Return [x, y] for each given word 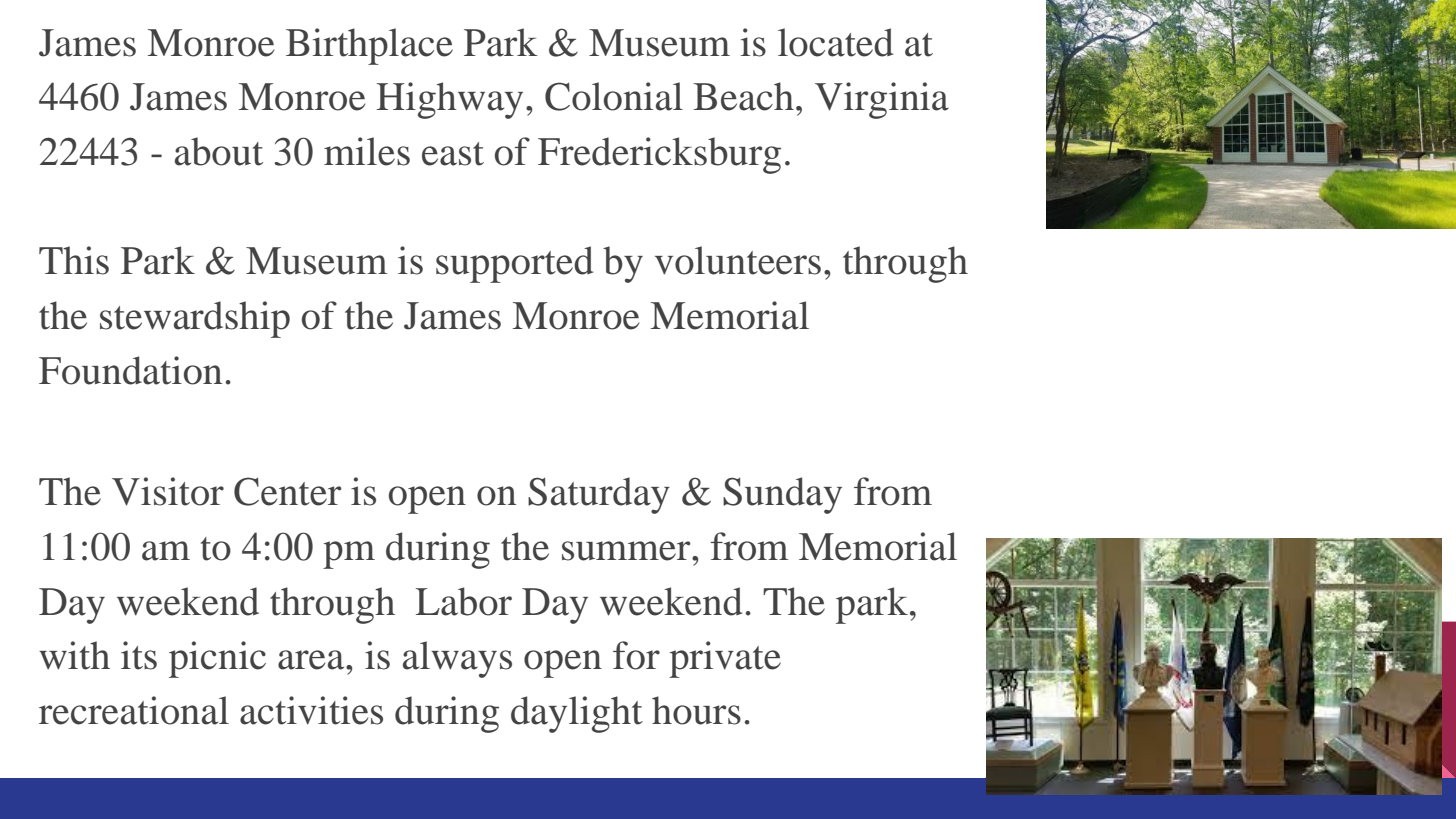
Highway [450, 100]
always [457, 659]
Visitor [168, 491]
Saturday [599, 495]
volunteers [738, 260]
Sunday [782, 495]
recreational [134, 710]
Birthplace [369, 46]
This [74, 260]
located [835, 42]
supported [514, 264]
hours [696, 710]
